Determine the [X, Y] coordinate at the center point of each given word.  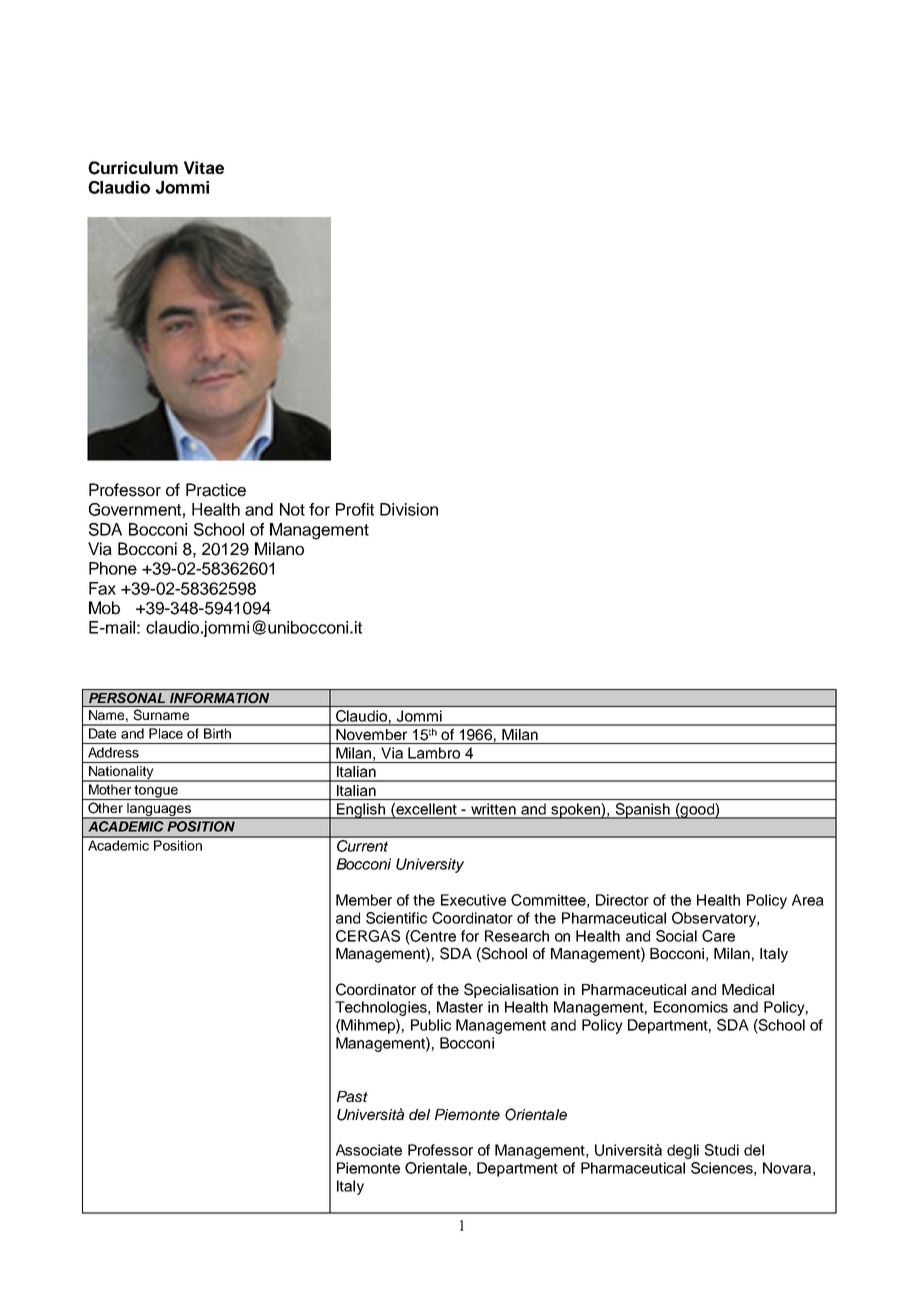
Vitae [204, 167]
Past [352, 1096]
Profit [355, 509]
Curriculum [133, 168]
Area [808, 900]
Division [409, 509]
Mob [104, 608]
